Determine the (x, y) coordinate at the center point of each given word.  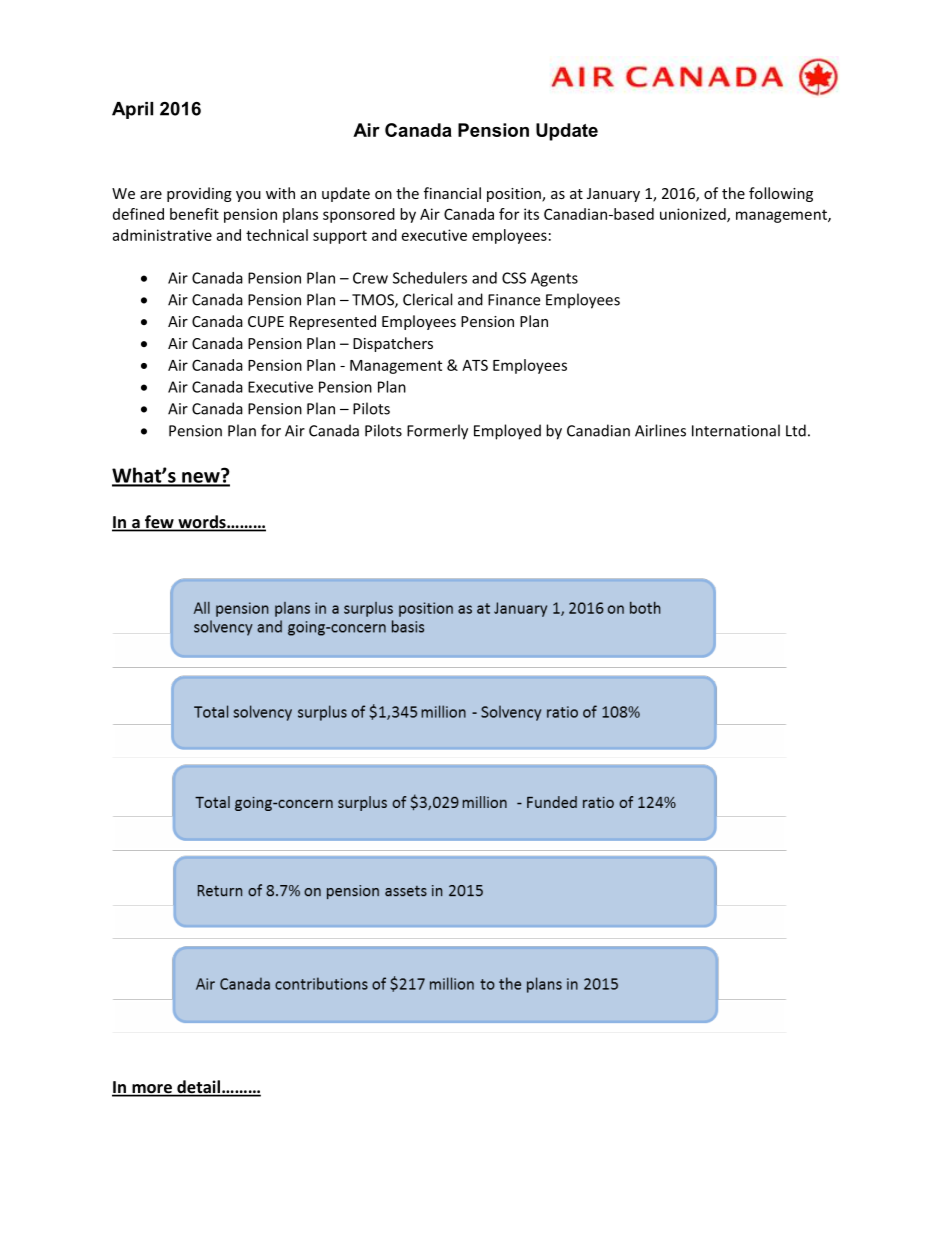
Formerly (437, 432)
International (736, 430)
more (152, 1090)
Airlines (660, 430)
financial (452, 193)
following (781, 194)
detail (198, 1088)
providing (199, 194)
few (159, 523)
